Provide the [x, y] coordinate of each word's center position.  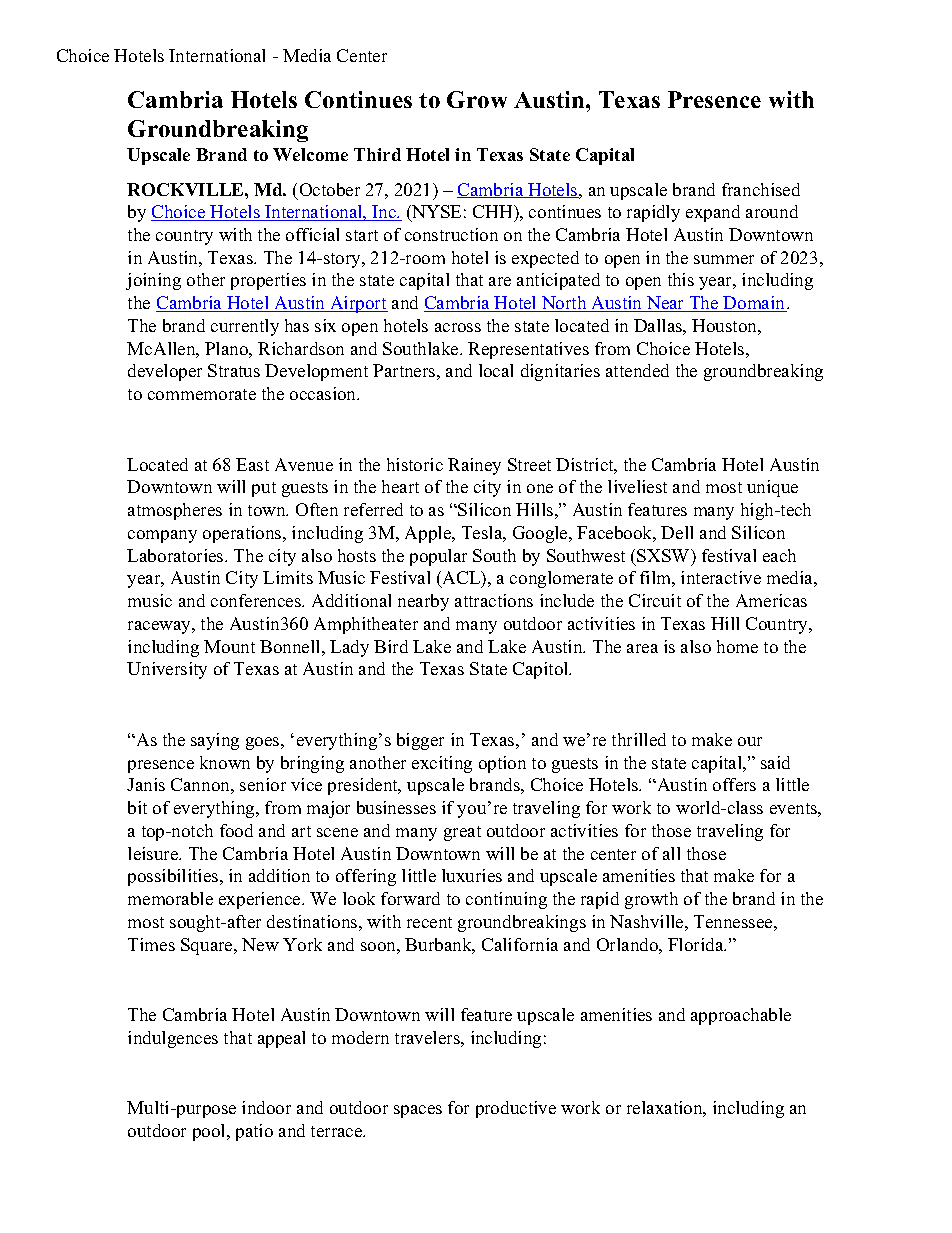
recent [429, 922]
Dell [677, 532]
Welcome [310, 154]
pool [210, 1132]
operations [243, 534]
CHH [494, 213]
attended [637, 370]
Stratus [234, 370]
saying [215, 741]
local [496, 370]
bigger [420, 741]
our [750, 741]
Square [208, 946]
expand [713, 213]
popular [438, 557]
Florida [697, 944]
